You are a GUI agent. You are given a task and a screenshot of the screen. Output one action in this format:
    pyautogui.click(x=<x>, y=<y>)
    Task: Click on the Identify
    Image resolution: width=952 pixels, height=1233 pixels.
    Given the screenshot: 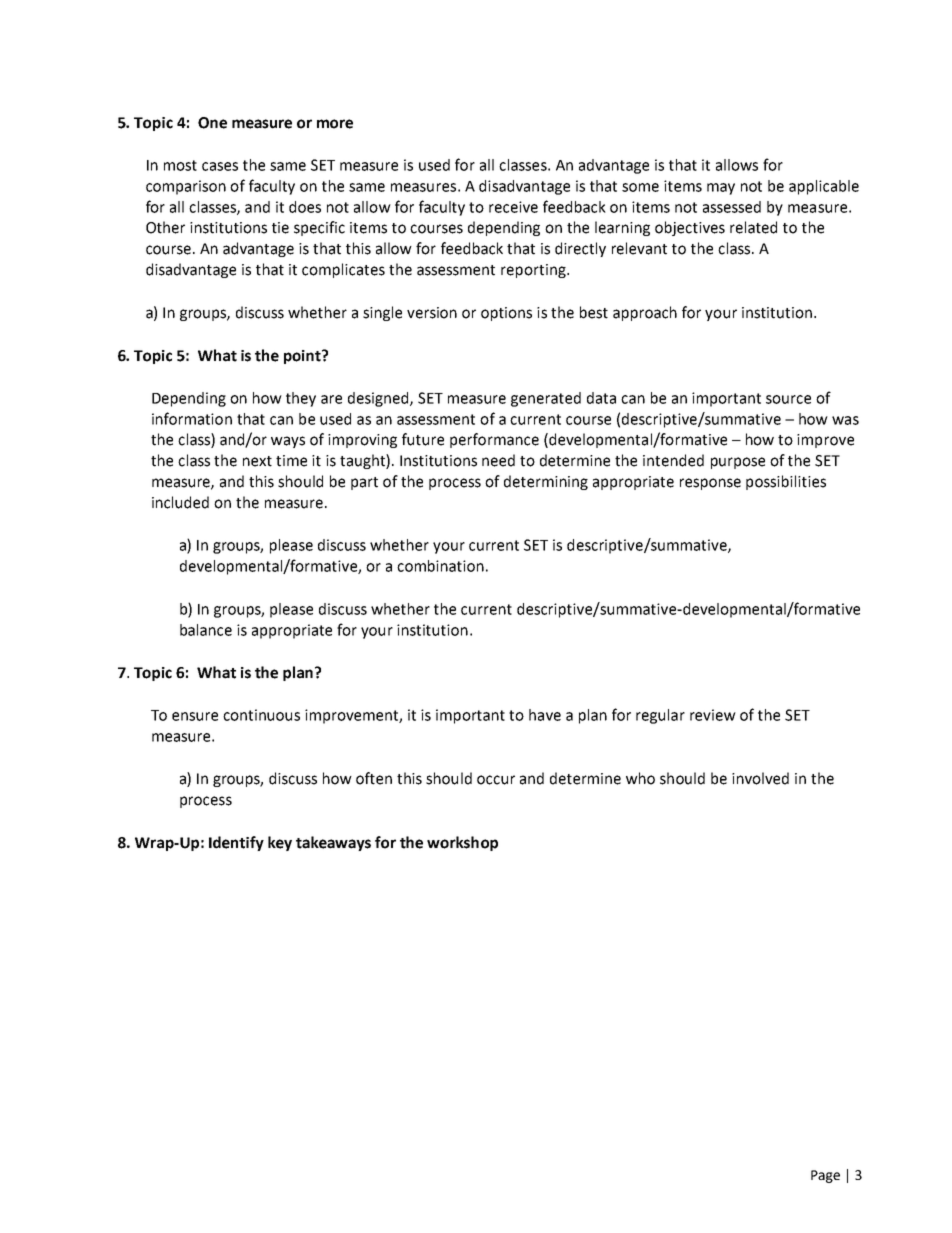 What is the action you would take?
    pyautogui.click(x=236, y=843)
